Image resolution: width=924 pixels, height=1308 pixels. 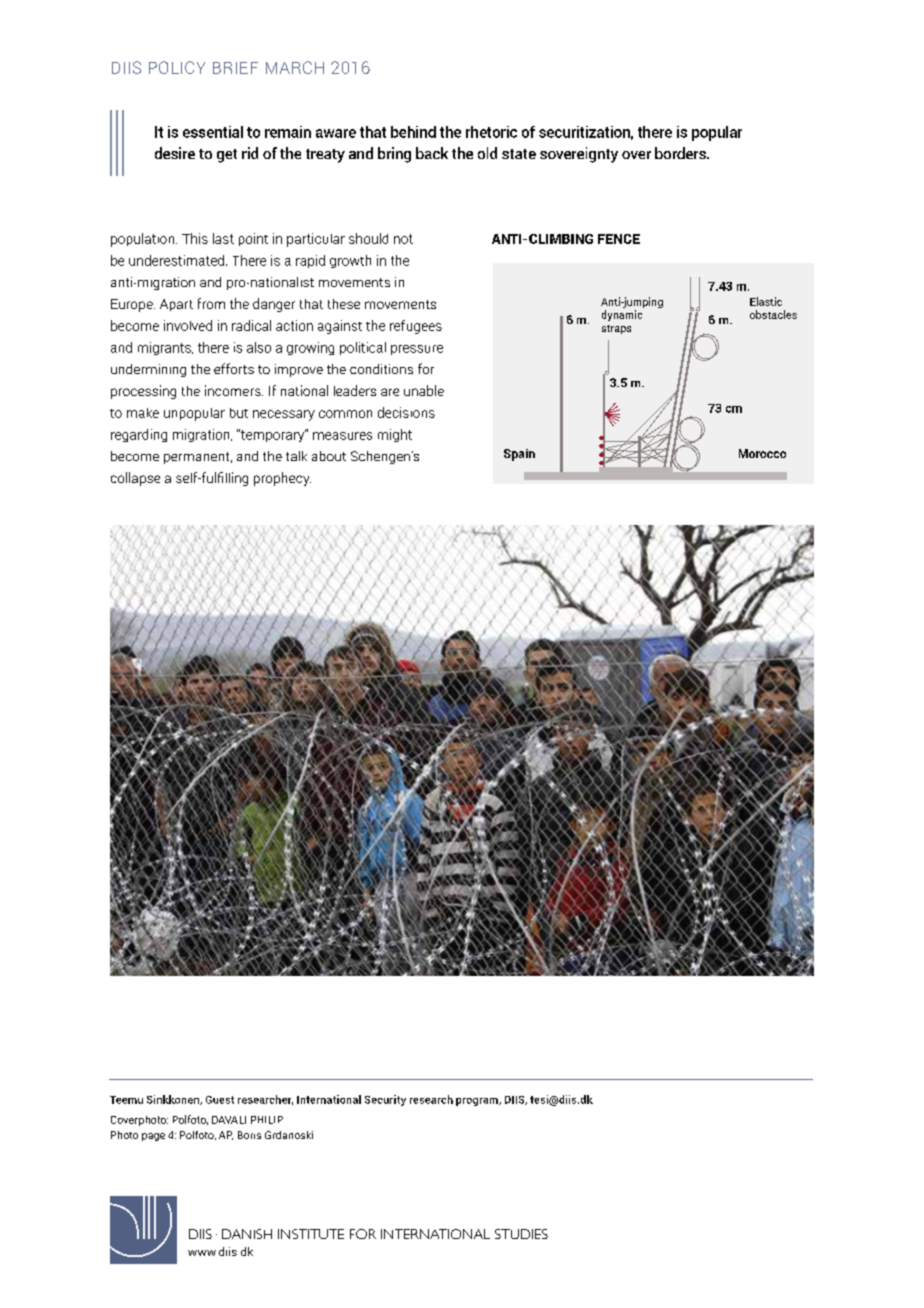 What do you see at coordinates (491, 132) in the screenshot?
I see `rhetoric` at bounding box center [491, 132].
